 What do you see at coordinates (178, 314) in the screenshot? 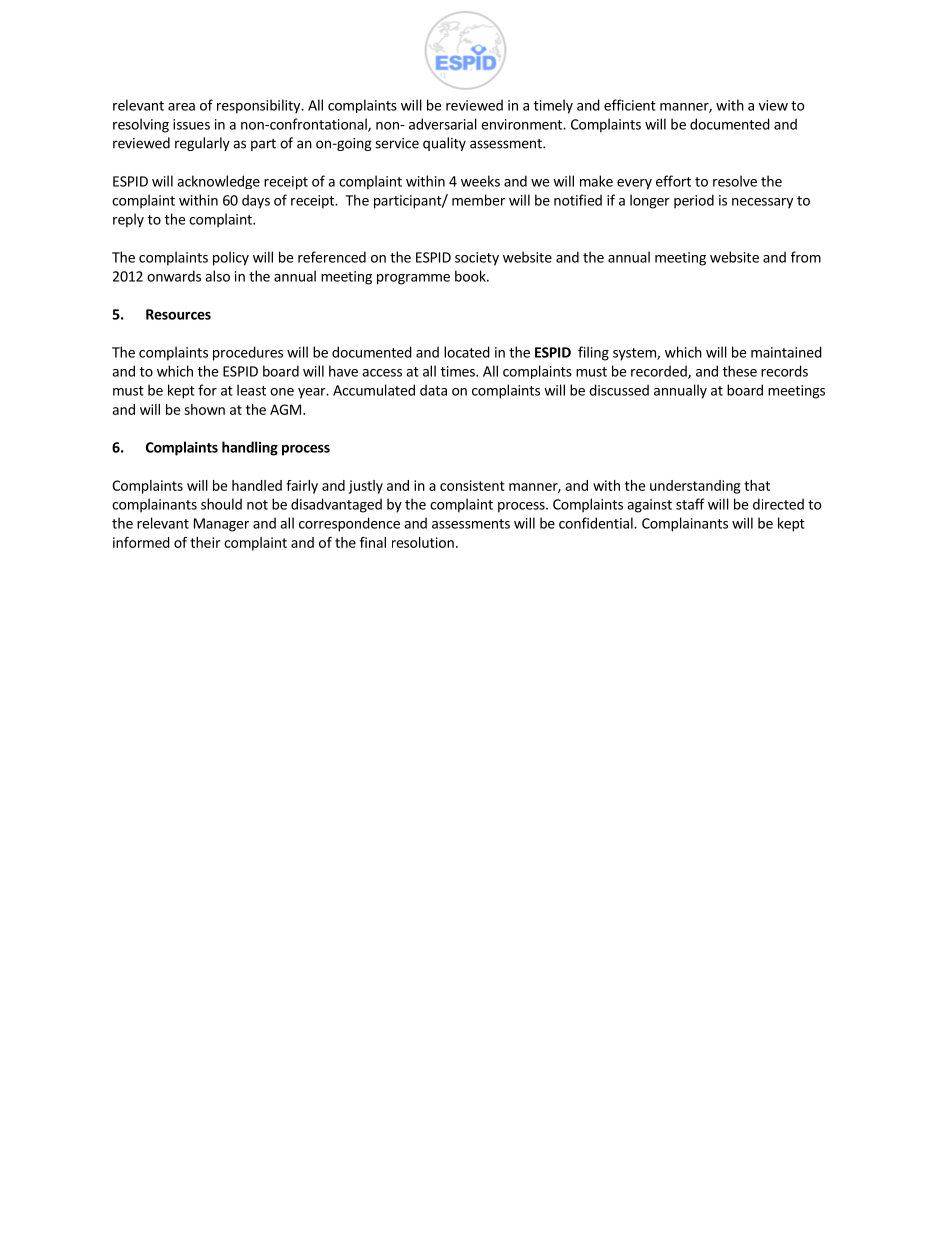
I see `Resources` at bounding box center [178, 314].
